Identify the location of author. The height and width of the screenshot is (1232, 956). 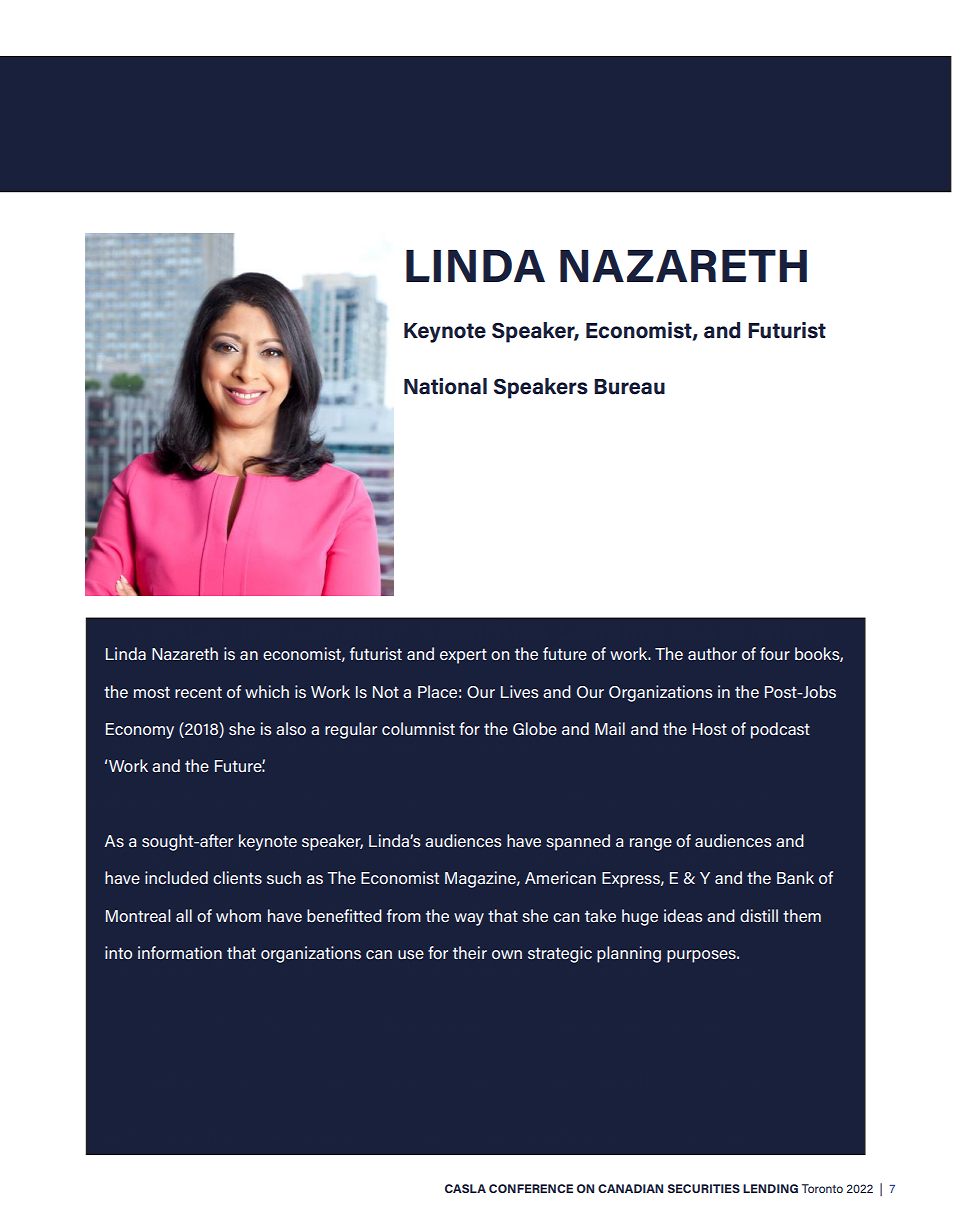
(712, 653).
